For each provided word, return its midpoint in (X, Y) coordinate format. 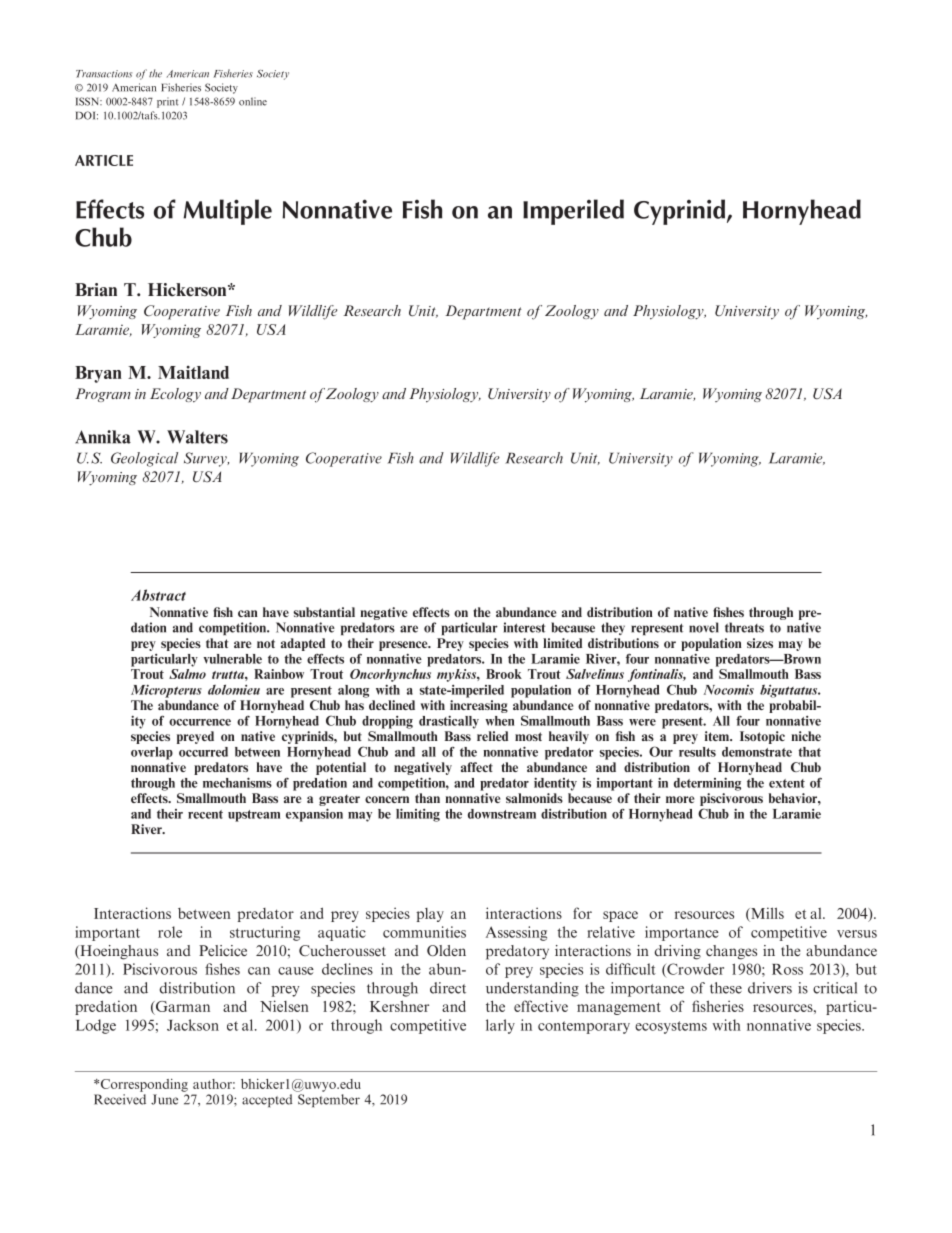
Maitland (193, 372)
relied (492, 736)
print (167, 102)
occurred (203, 752)
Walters (197, 437)
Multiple (227, 212)
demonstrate (757, 752)
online (253, 101)
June (164, 1099)
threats (744, 627)
